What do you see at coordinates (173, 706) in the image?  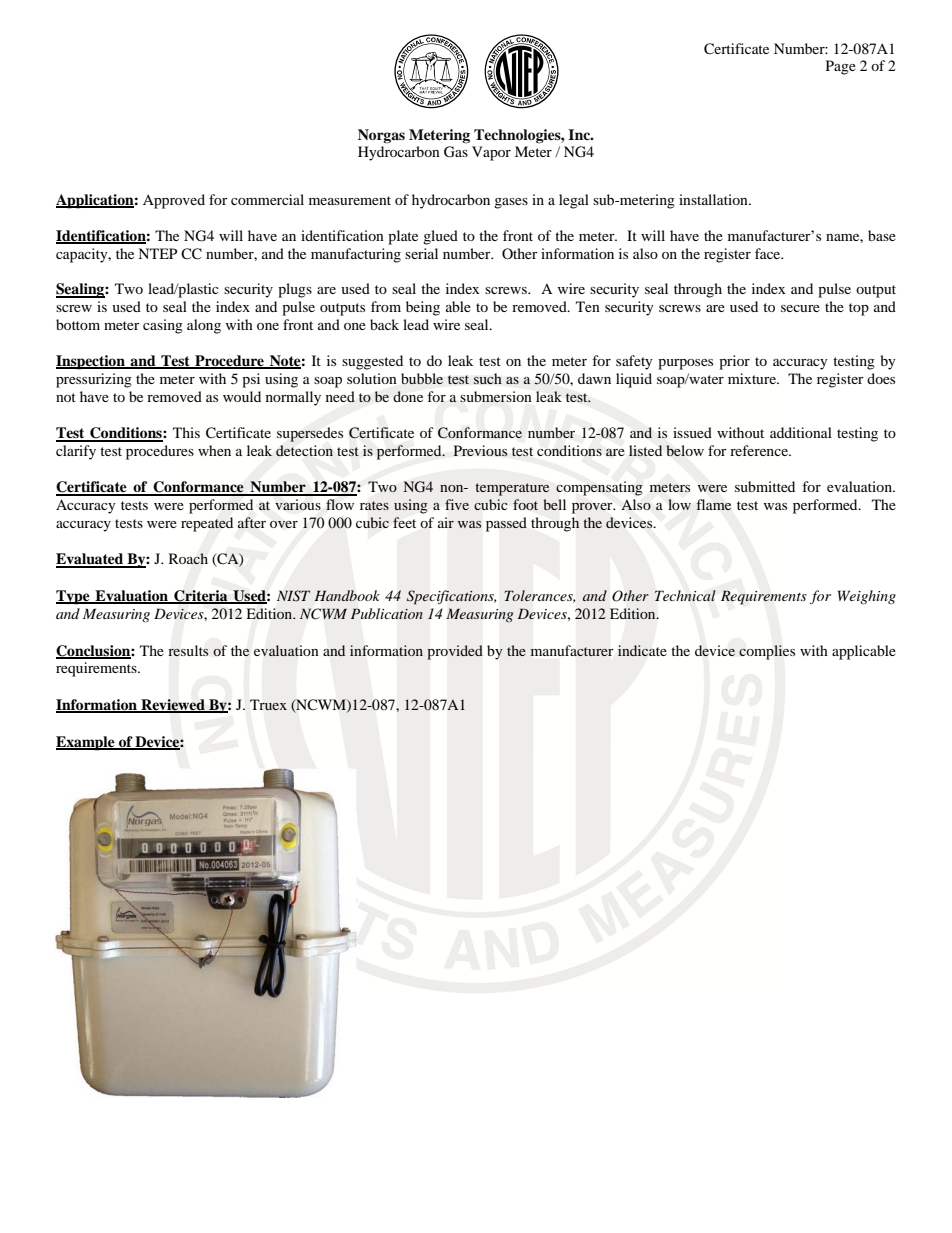 I see `Reviewed` at bounding box center [173, 706].
